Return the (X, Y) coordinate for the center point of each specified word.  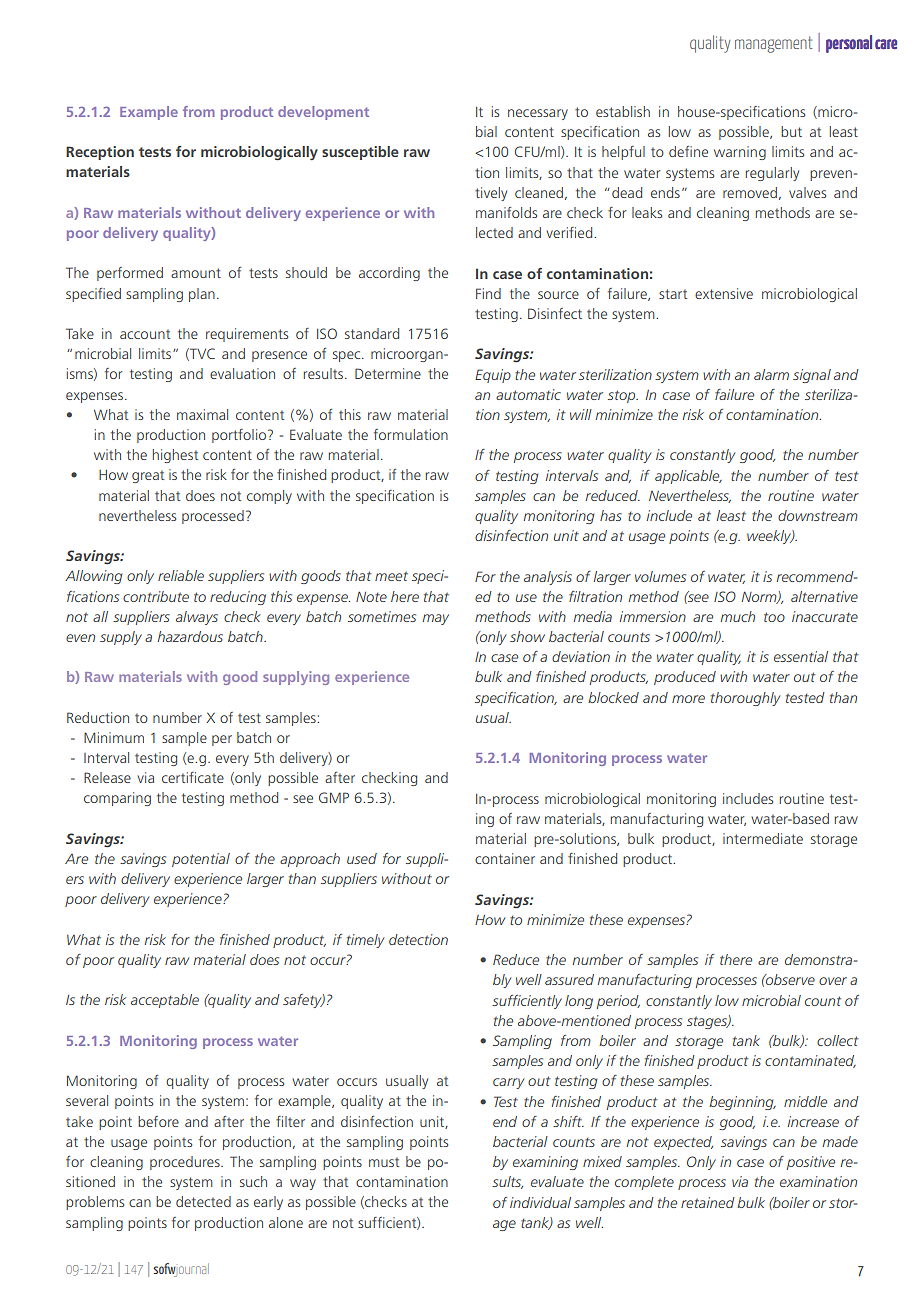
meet (391, 576)
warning (740, 153)
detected (203, 1201)
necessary (538, 114)
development (323, 113)
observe (789, 979)
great (148, 476)
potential (201, 860)
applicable (688, 477)
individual (540, 1202)
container (505, 858)
